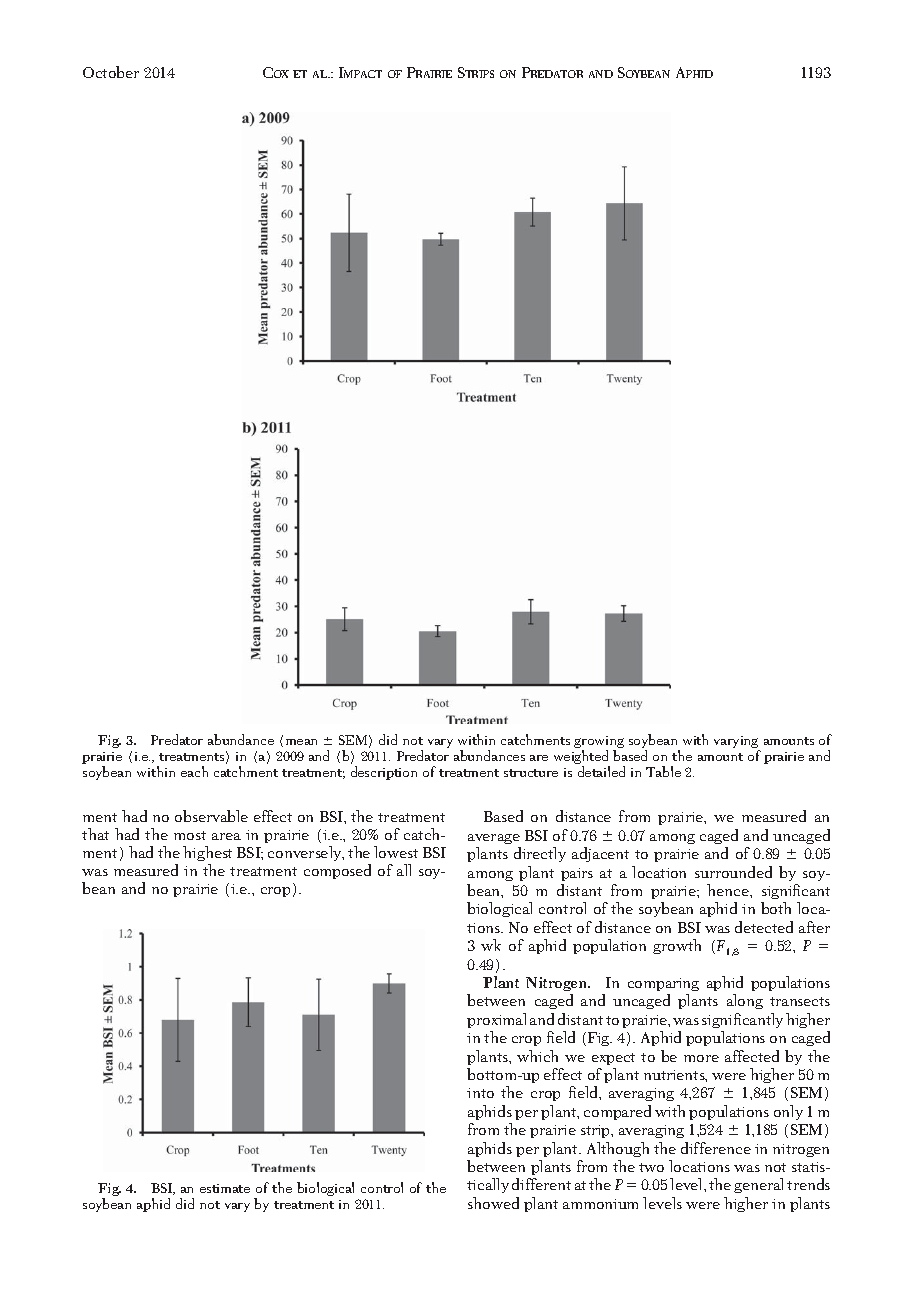  I want to click on growing, so click(599, 743).
